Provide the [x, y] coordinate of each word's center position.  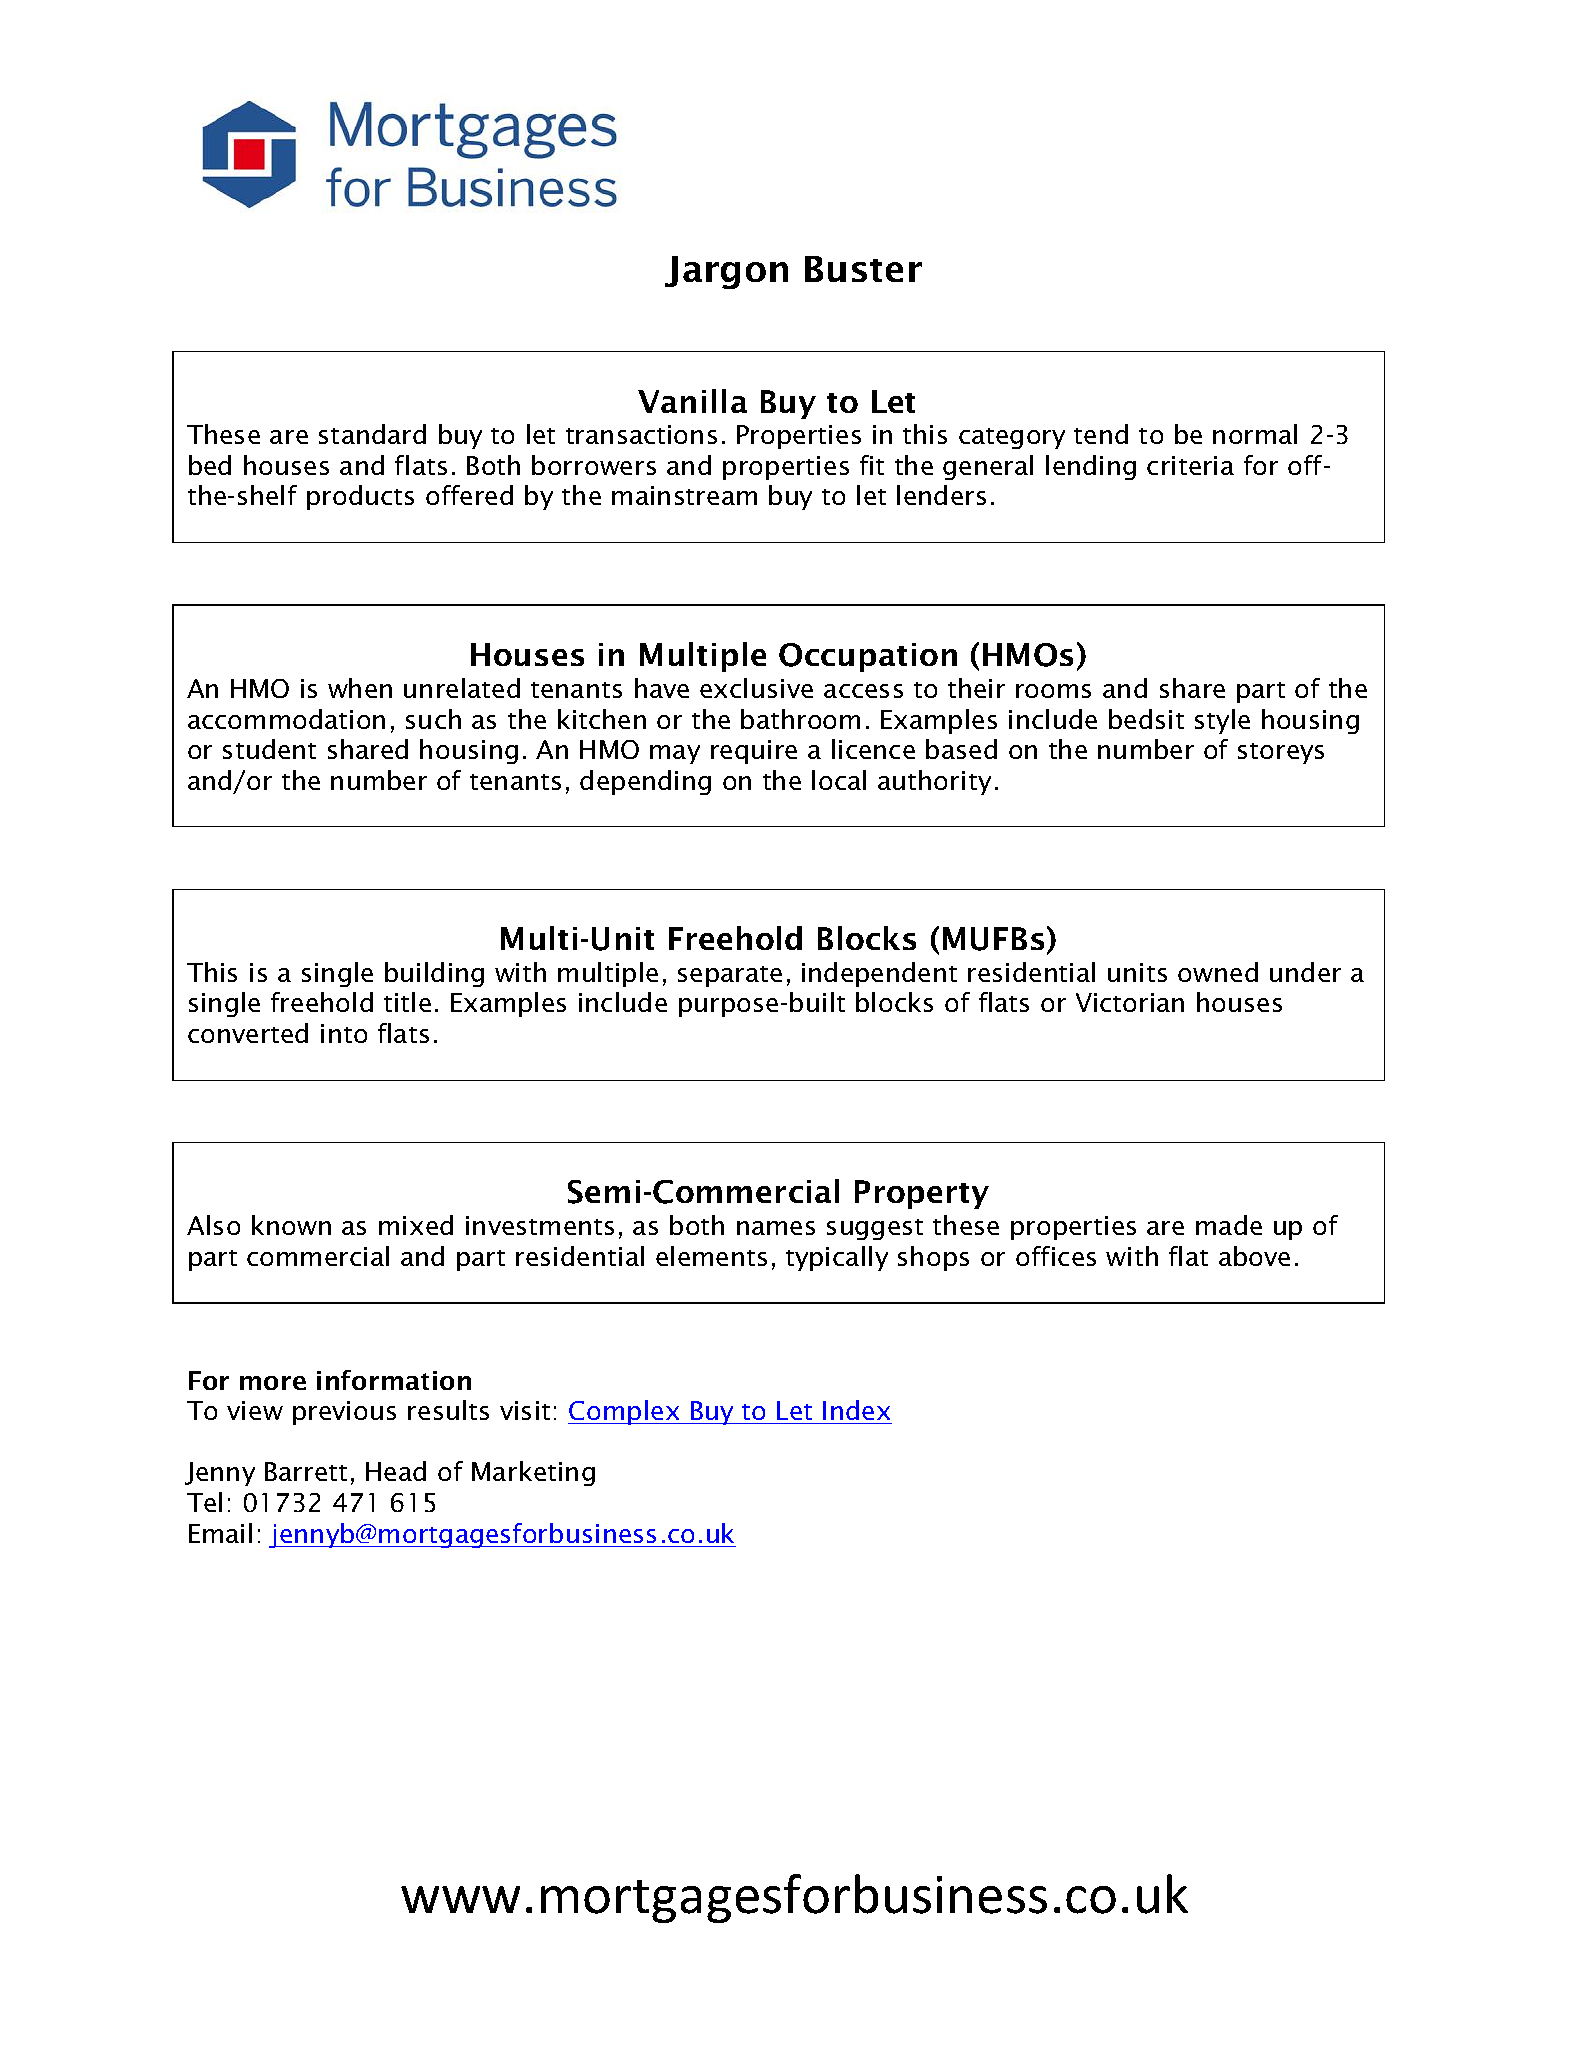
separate [730, 976]
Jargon [726, 272]
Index [856, 1410]
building [434, 974]
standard [372, 434]
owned [1218, 972]
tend [1101, 434]
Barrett [306, 1471]
